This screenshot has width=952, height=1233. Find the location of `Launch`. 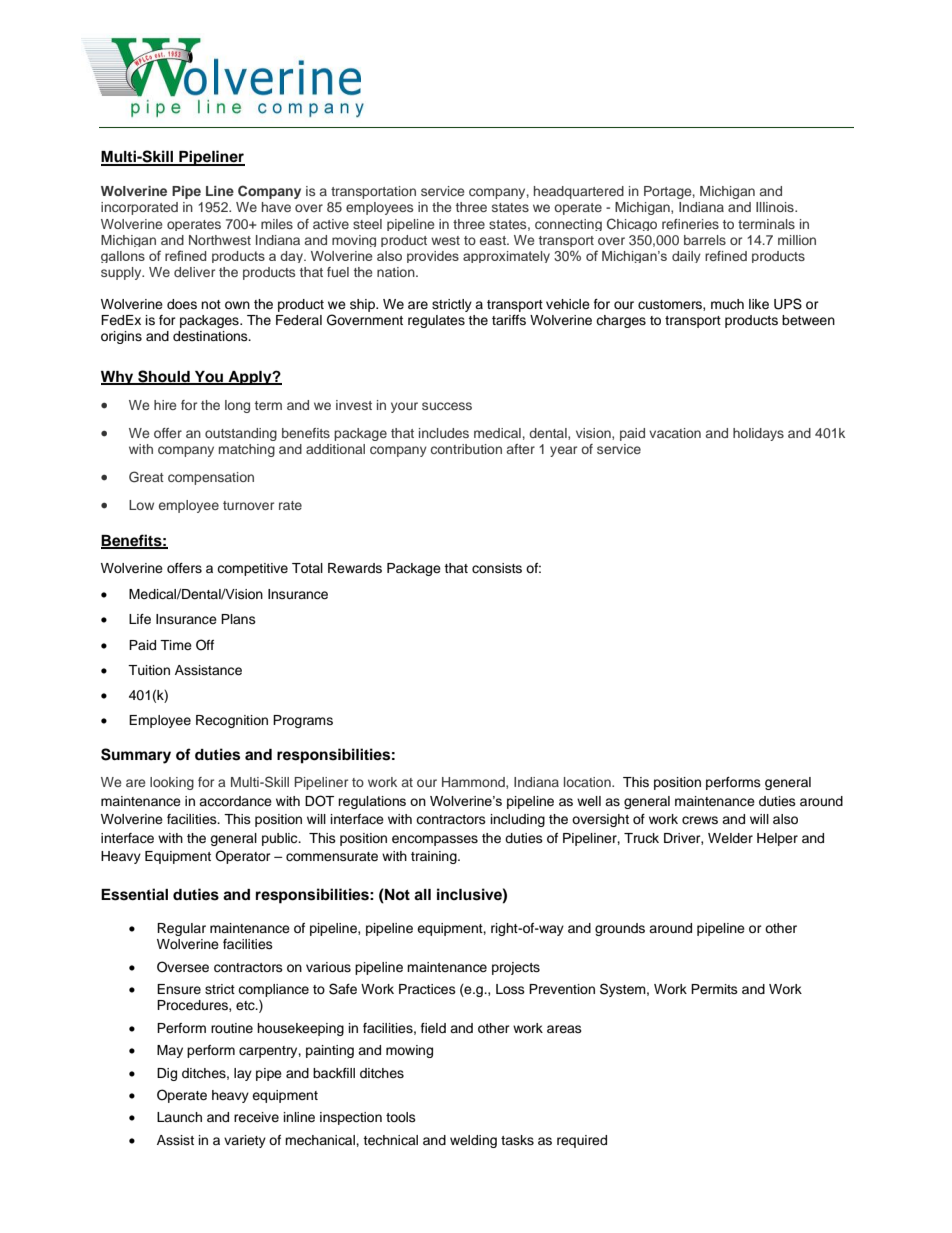

Launch is located at coordinates (179, 1117).
